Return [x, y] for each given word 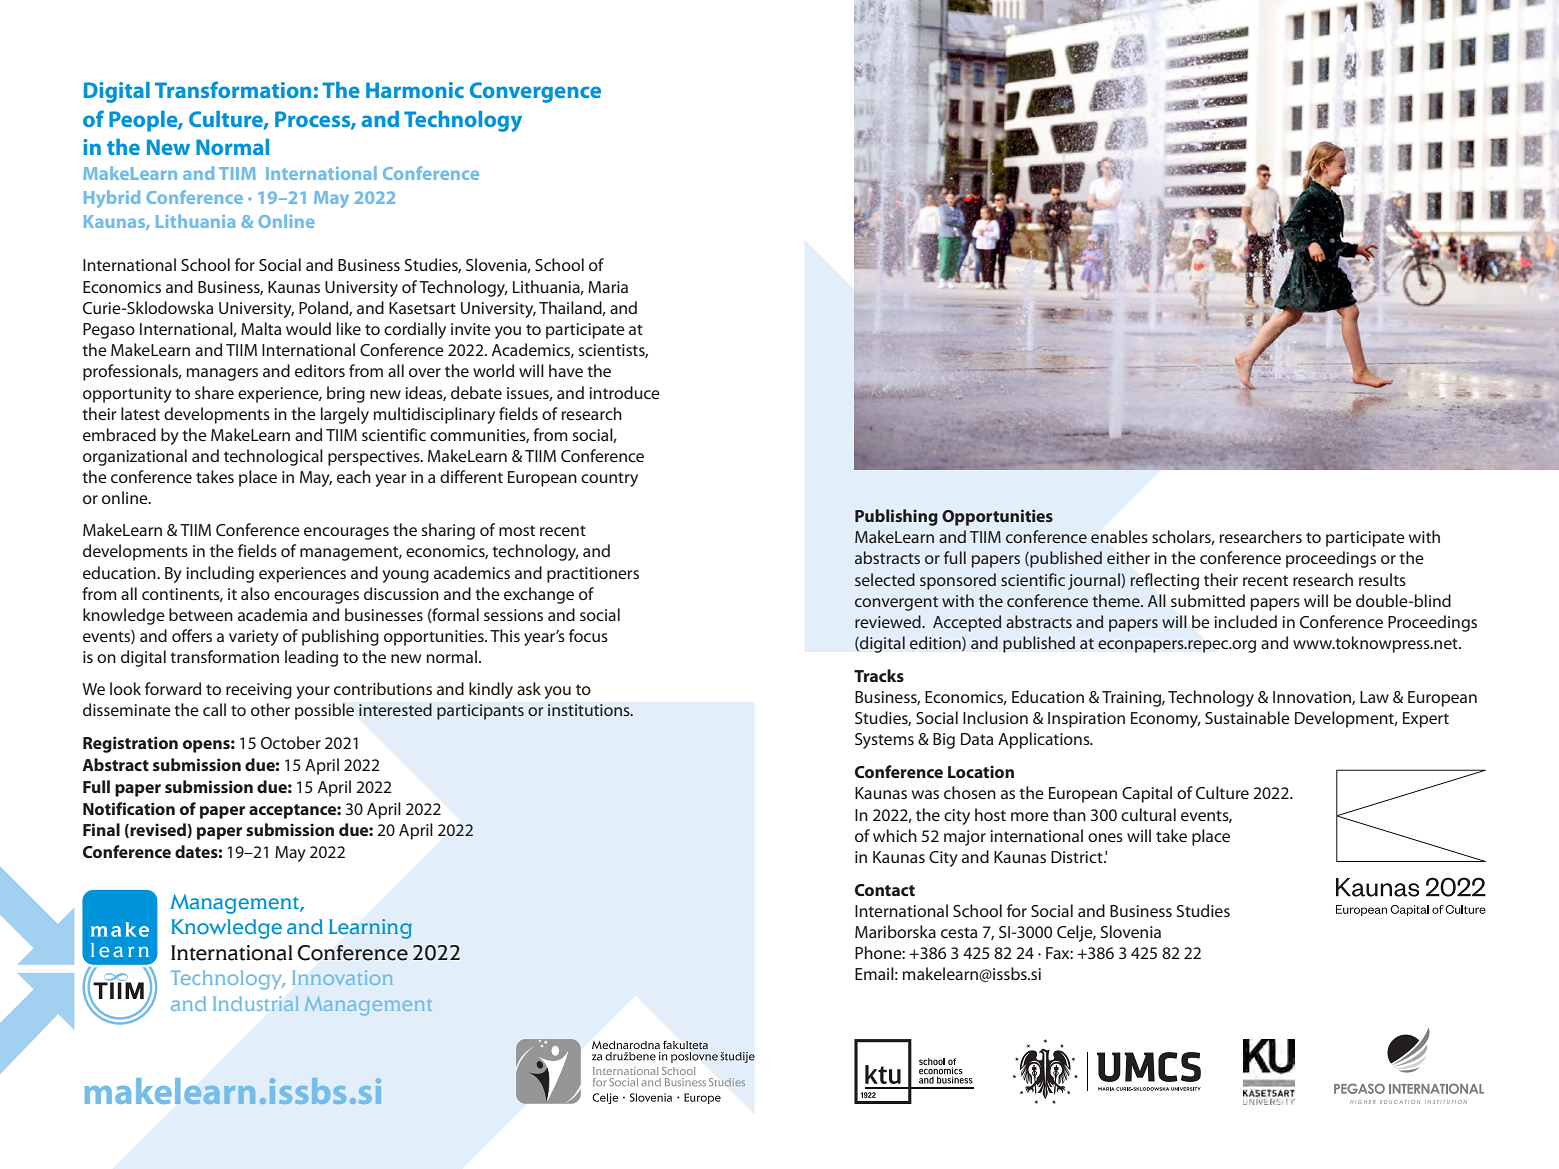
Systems [884, 741]
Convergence [535, 92]
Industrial [256, 1003]
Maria [608, 287]
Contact [885, 890]
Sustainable [1247, 717]
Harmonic [415, 90]
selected [885, 579]
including [220, 574]
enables [1119, 537]
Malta [261, 328]
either [1128, 558]
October [291, 742]
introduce [625, 392]
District [1078, 857]
